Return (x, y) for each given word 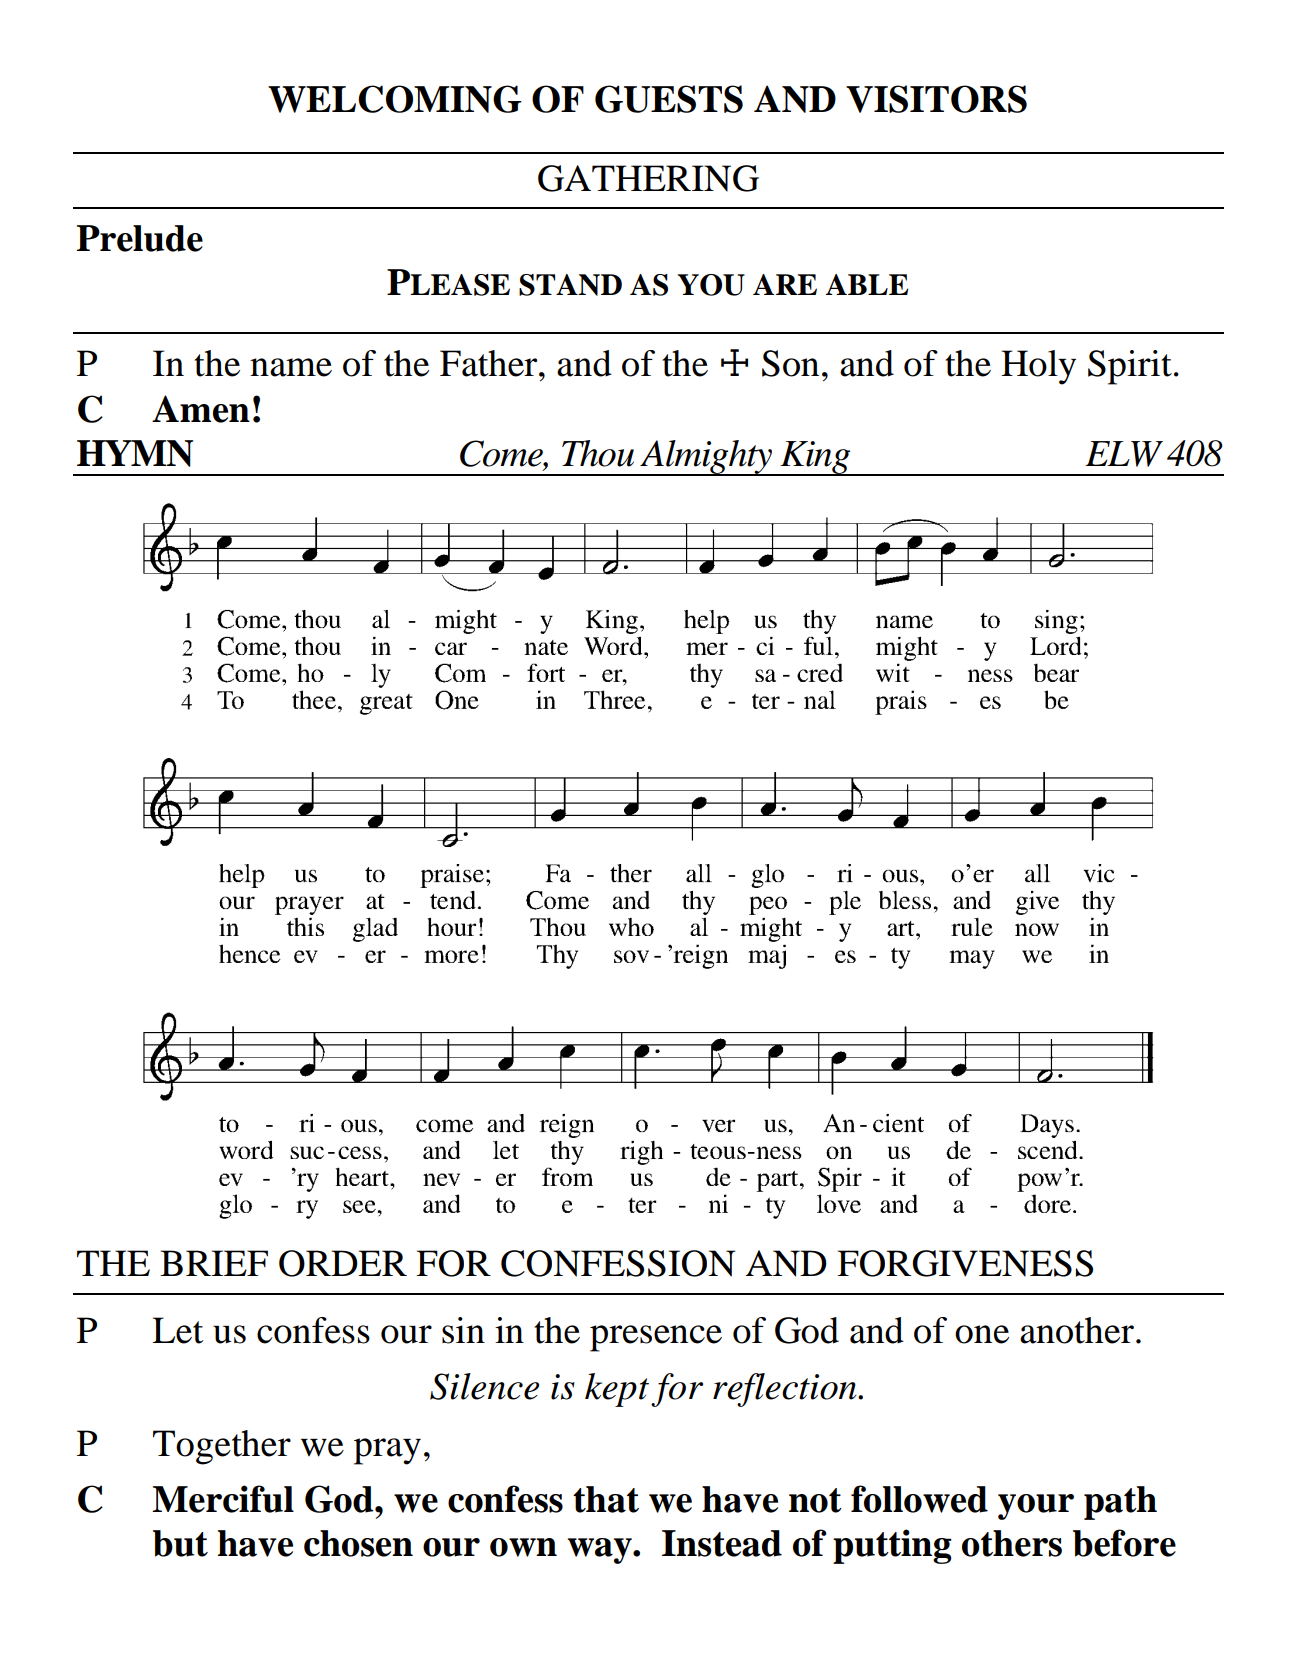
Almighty (706, 458)
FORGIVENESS (965, 1263)
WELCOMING (395, 99)
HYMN (135, 453)
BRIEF (214, 1263)
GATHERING (648, 178)
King (815, 458)
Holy (1038, 367)
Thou (598, 453)
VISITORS (936, 99)
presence (656, 1338)
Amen (201, 409)
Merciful (223, 1499)
